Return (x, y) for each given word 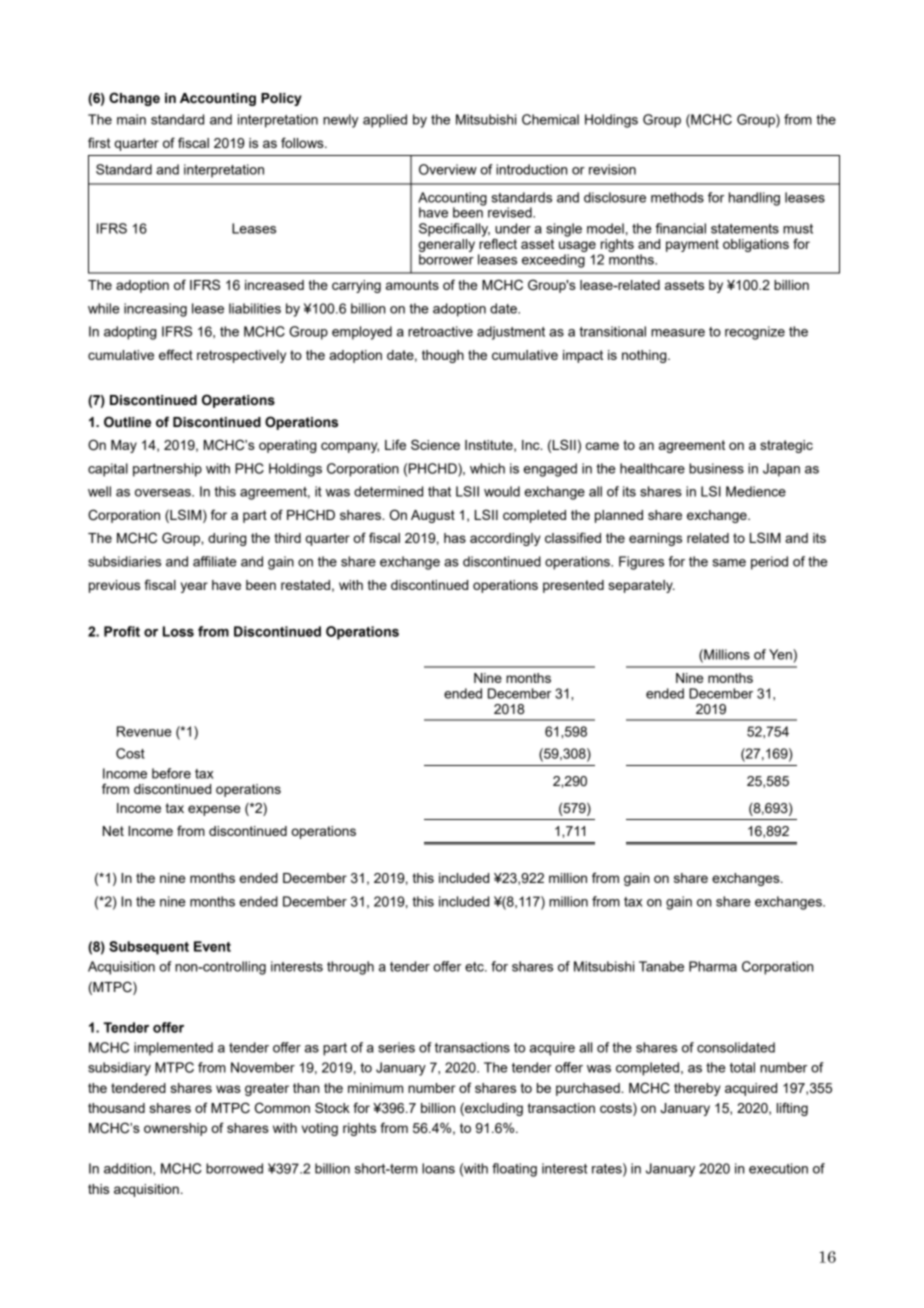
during (227, 539)
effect (176, 354)
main (131, 119)
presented (573, 586)
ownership (175, 1129)
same (729, 563)
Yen (781, 654)
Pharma (713, 966)
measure (678, 333)
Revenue (144, 731)
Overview (448, 169)
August (433, 516)
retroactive (440, 331)
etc (475, 967)
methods (677, 197)
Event (212, 946)
